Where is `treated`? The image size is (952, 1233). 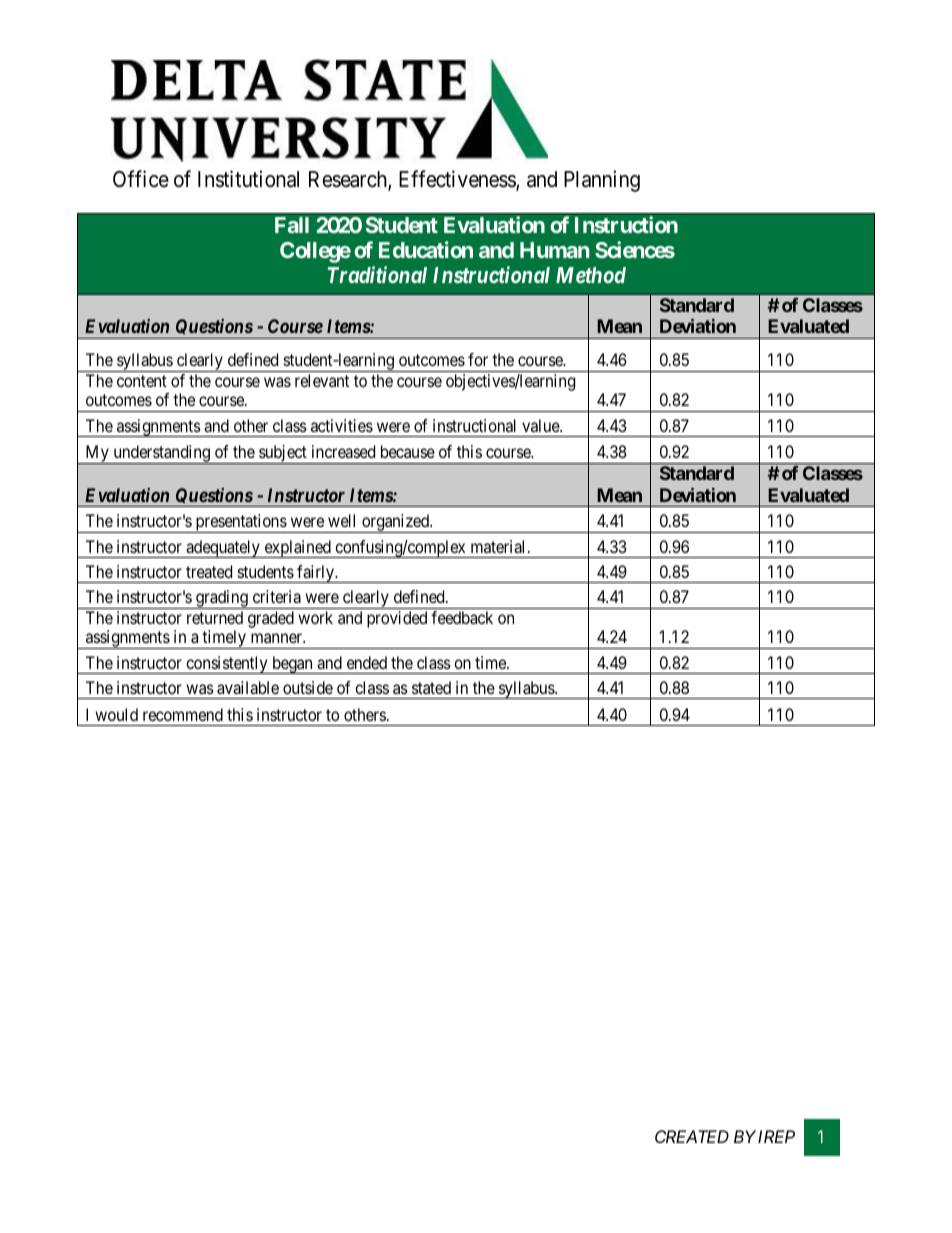 treated is located at coordinates (209, 571).
